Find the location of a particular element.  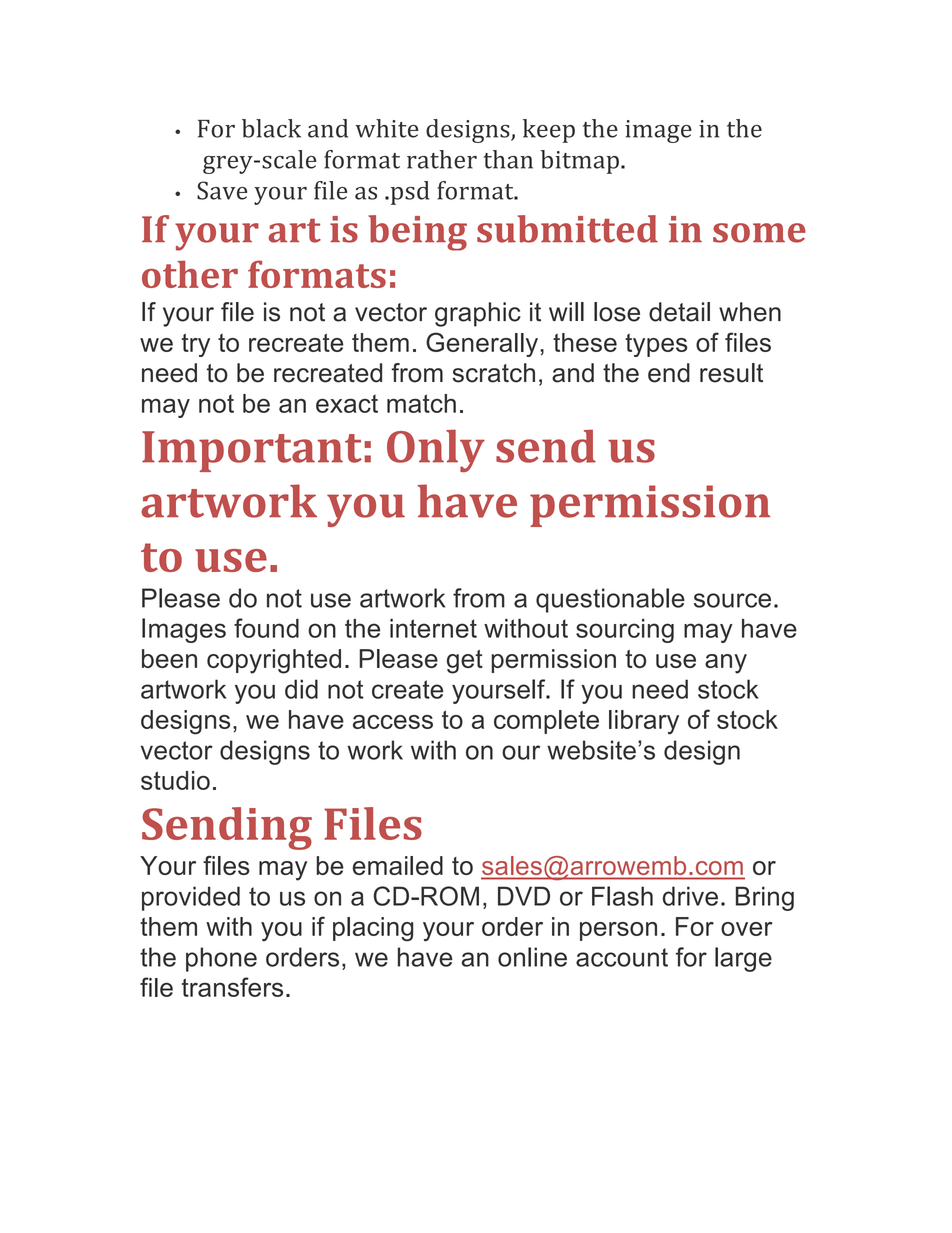

library is located at coordinates (644, 722).
